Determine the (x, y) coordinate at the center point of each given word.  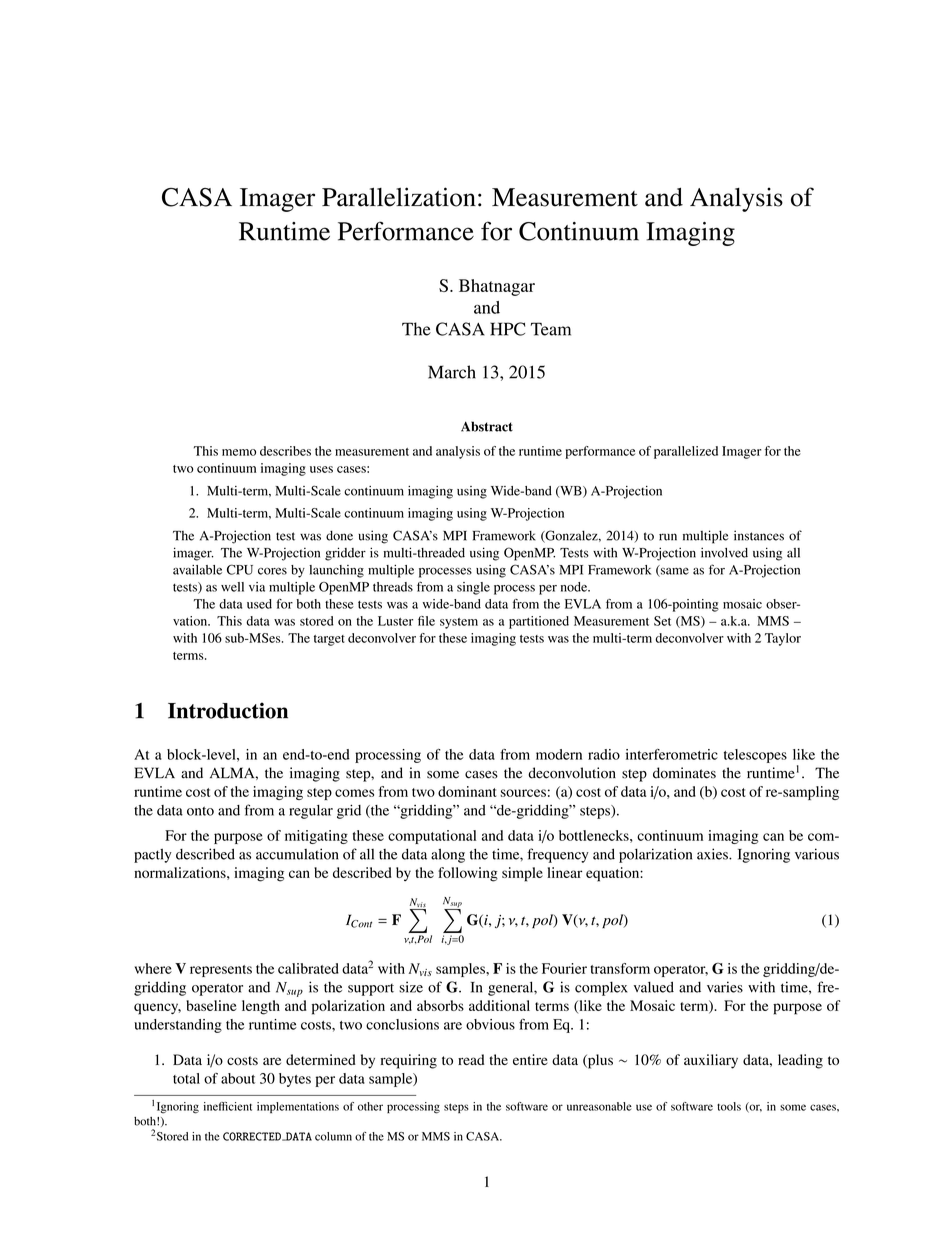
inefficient (228, 1106)
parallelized (686, 452)
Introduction (228, 710)
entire (530, 1059)
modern (559, 754)
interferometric (672, 754)
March (452, 372)
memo (239, 452)
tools (729, 1106)
